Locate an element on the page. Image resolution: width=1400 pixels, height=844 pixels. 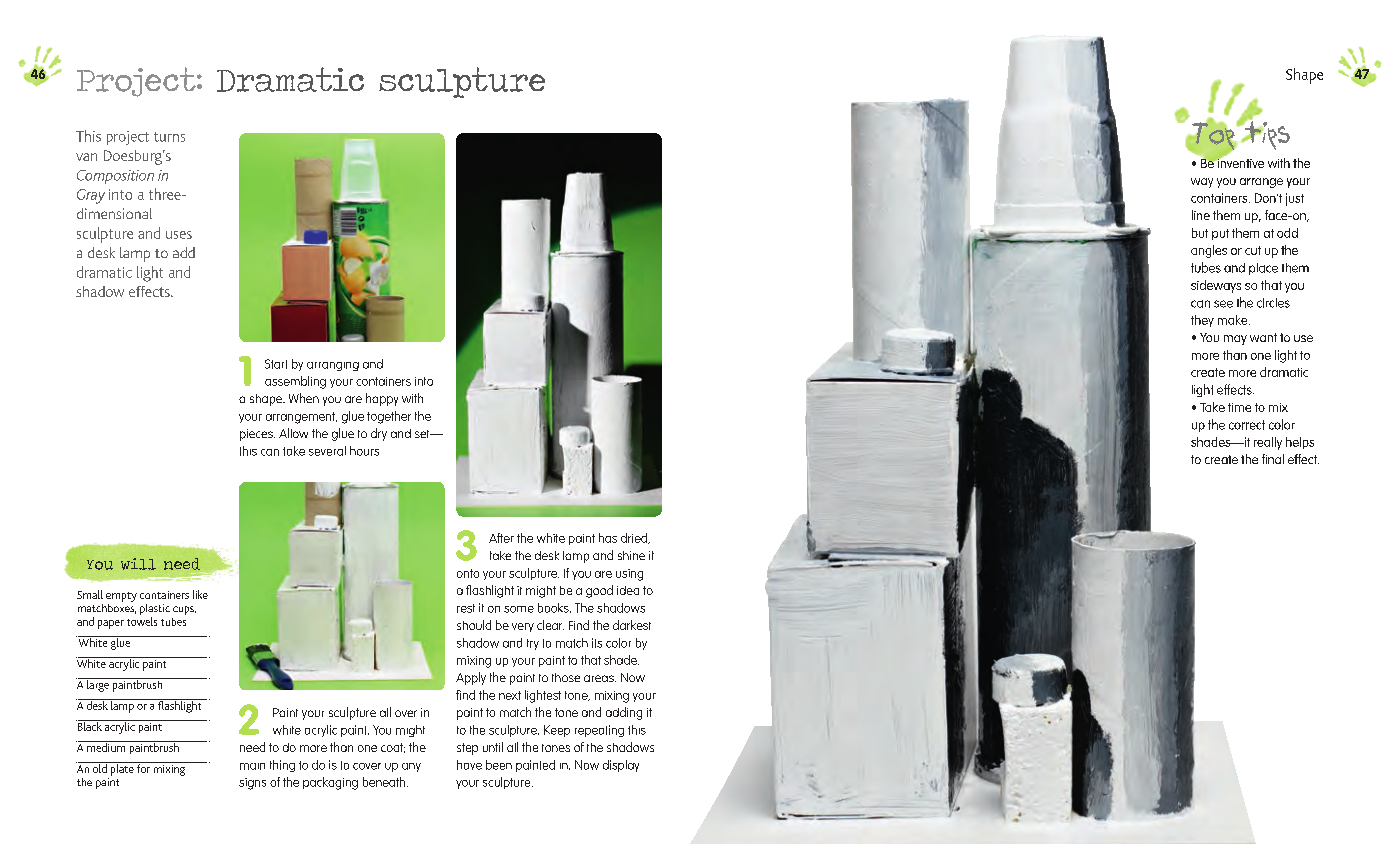
turns is located at coordinates (169, 137).
